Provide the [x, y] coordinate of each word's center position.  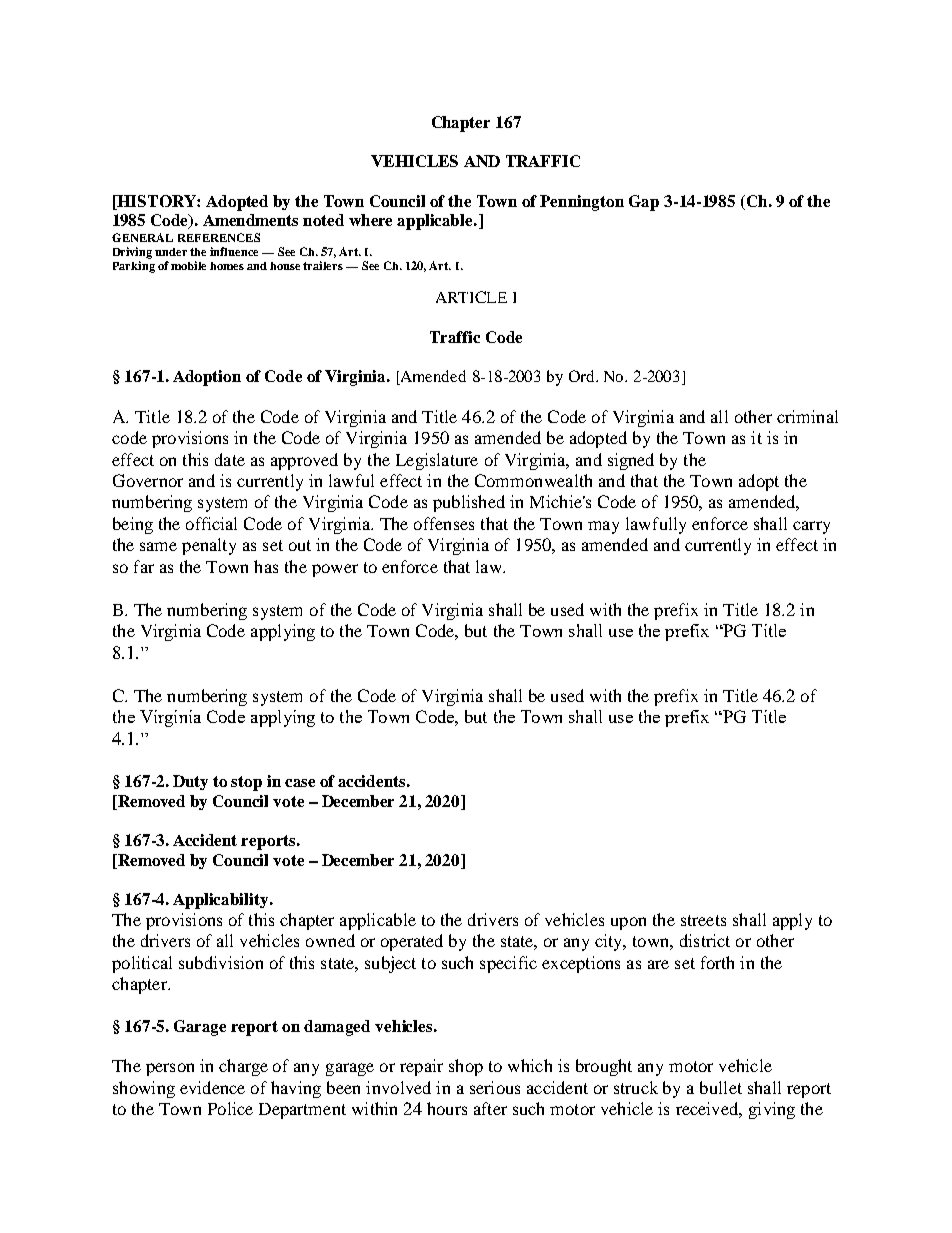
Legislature [437, 461]
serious [495, 1087]
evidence [212, 1087]
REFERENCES [219, 237]
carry [811, 527]
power [335, 570]
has [266, 566]
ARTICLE [471, 297]
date [230, 459]
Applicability [222, 901]
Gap [644, 203]
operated [412, 942]
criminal [807, 416]
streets [703, 920]
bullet [721, 1087]
